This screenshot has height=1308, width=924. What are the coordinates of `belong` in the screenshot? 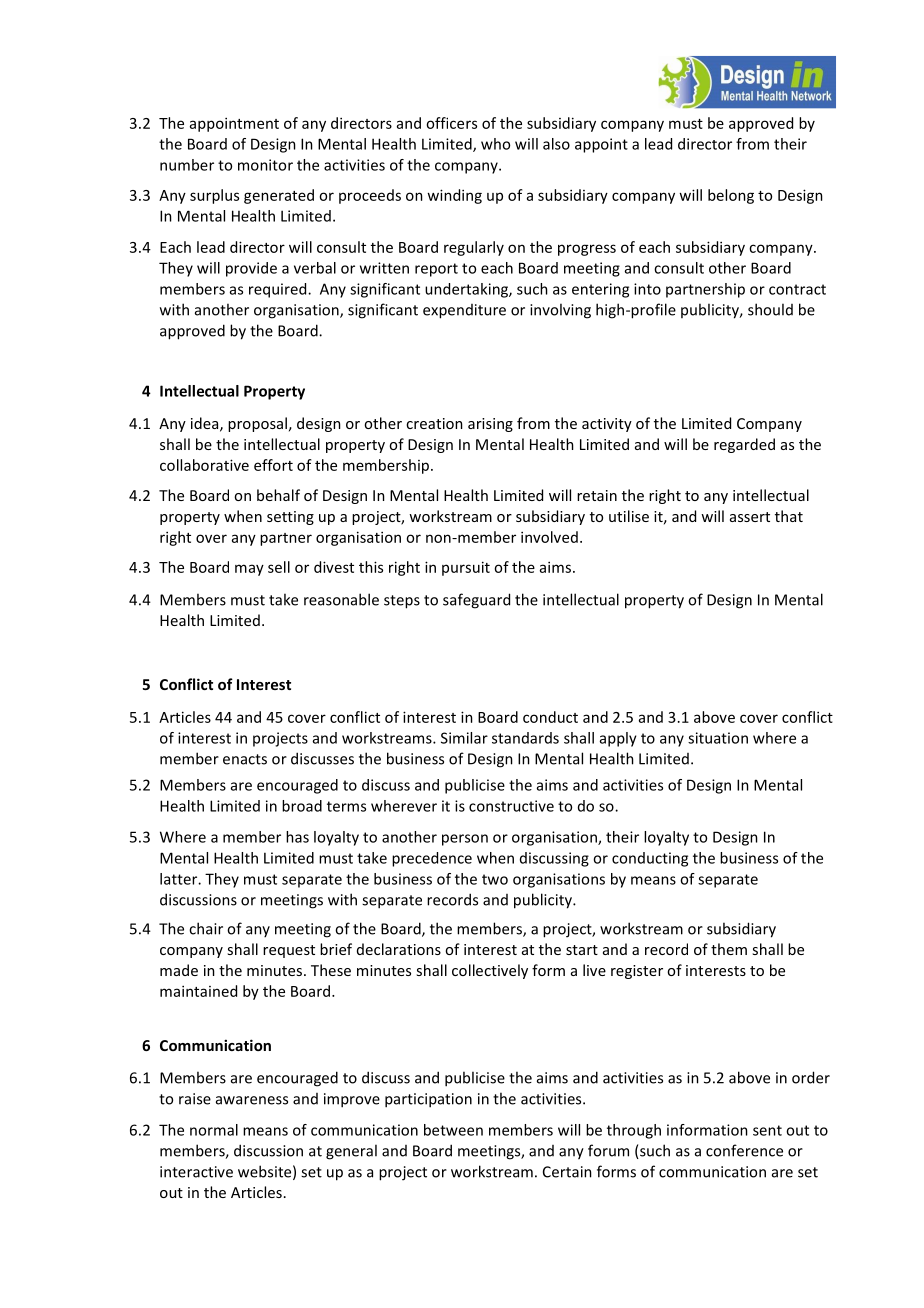 It's located at (731, 196).
